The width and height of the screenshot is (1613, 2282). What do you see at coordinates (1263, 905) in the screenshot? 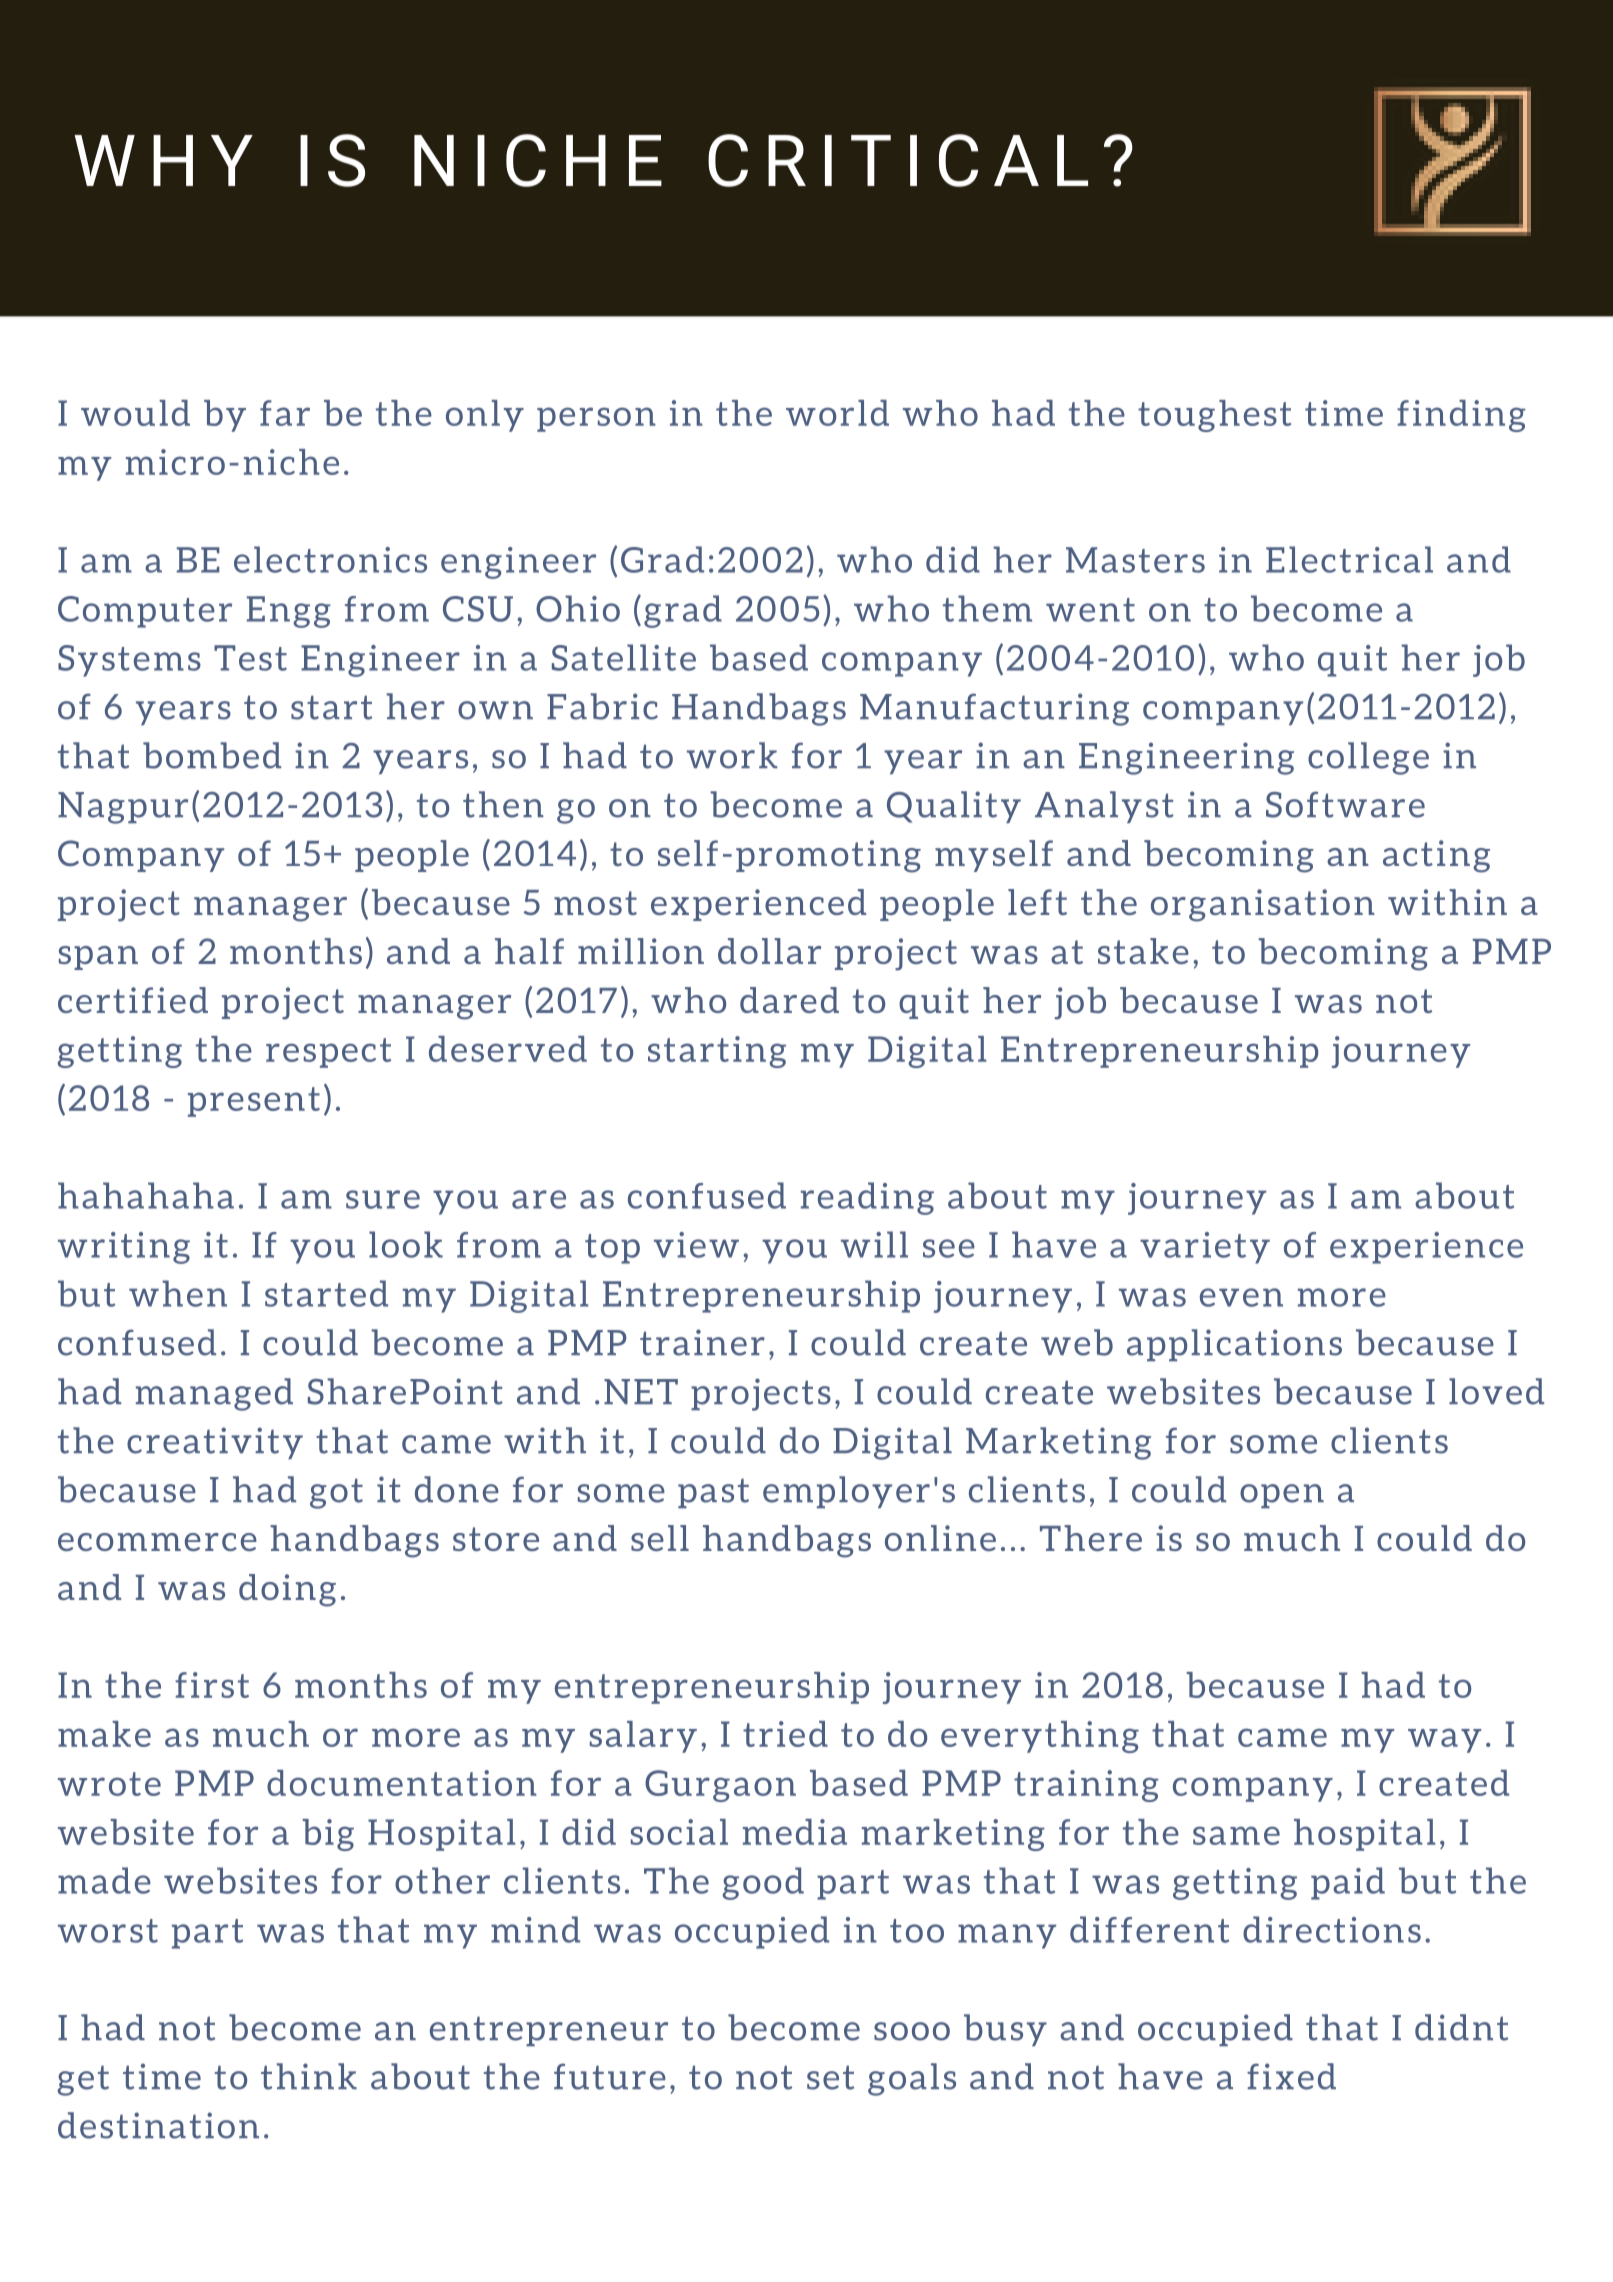
I see `organisation` at bounding box center [1263, 905].
